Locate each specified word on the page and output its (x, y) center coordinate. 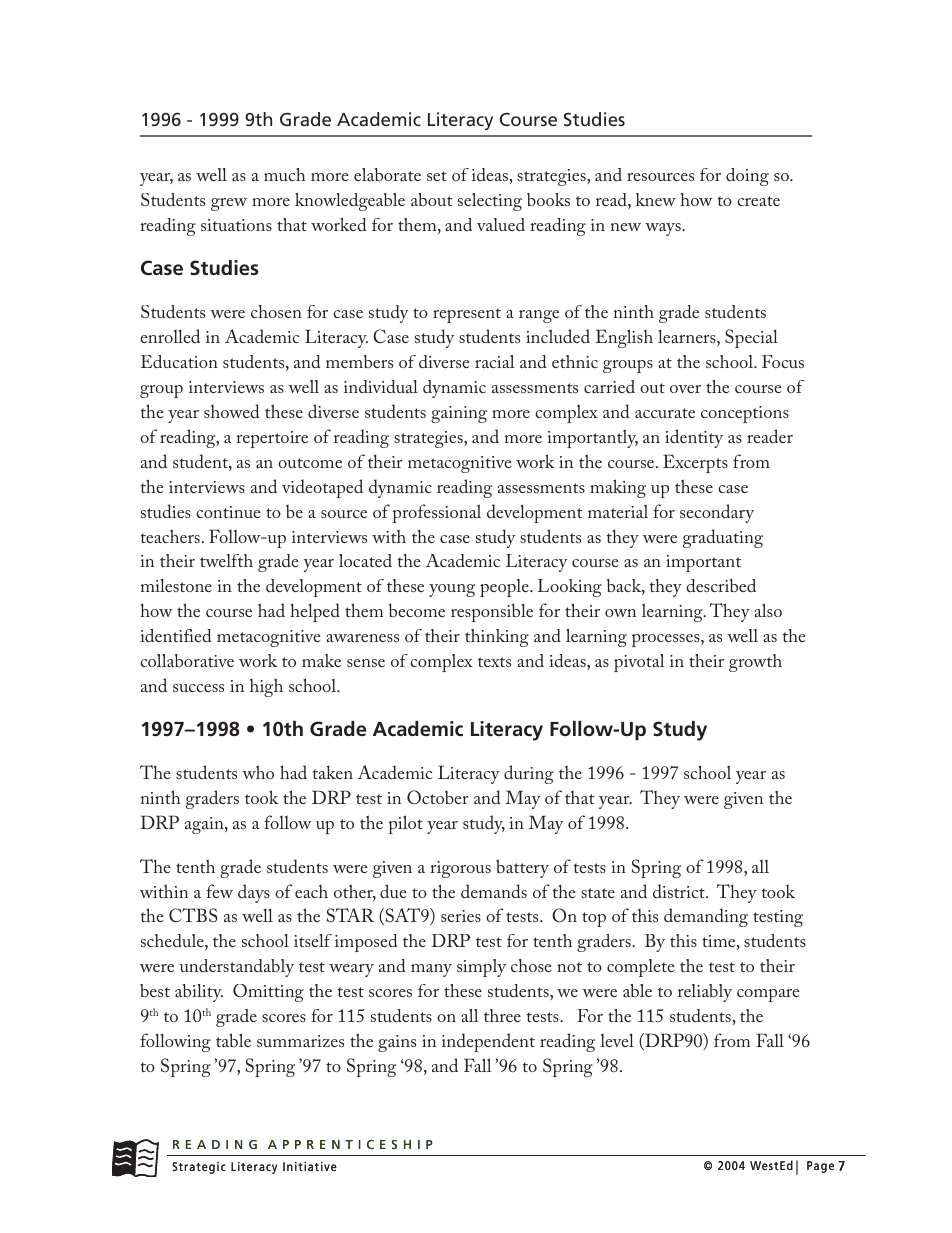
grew (229, 204)
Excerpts (695, 463)
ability (199, 993)
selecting (490, 202)
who (258, 772)
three (502, 1015)
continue (228, 512)
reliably (705, 993)
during (529, 774)
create (758, 201)
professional (436, 513)
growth (755, 663)
